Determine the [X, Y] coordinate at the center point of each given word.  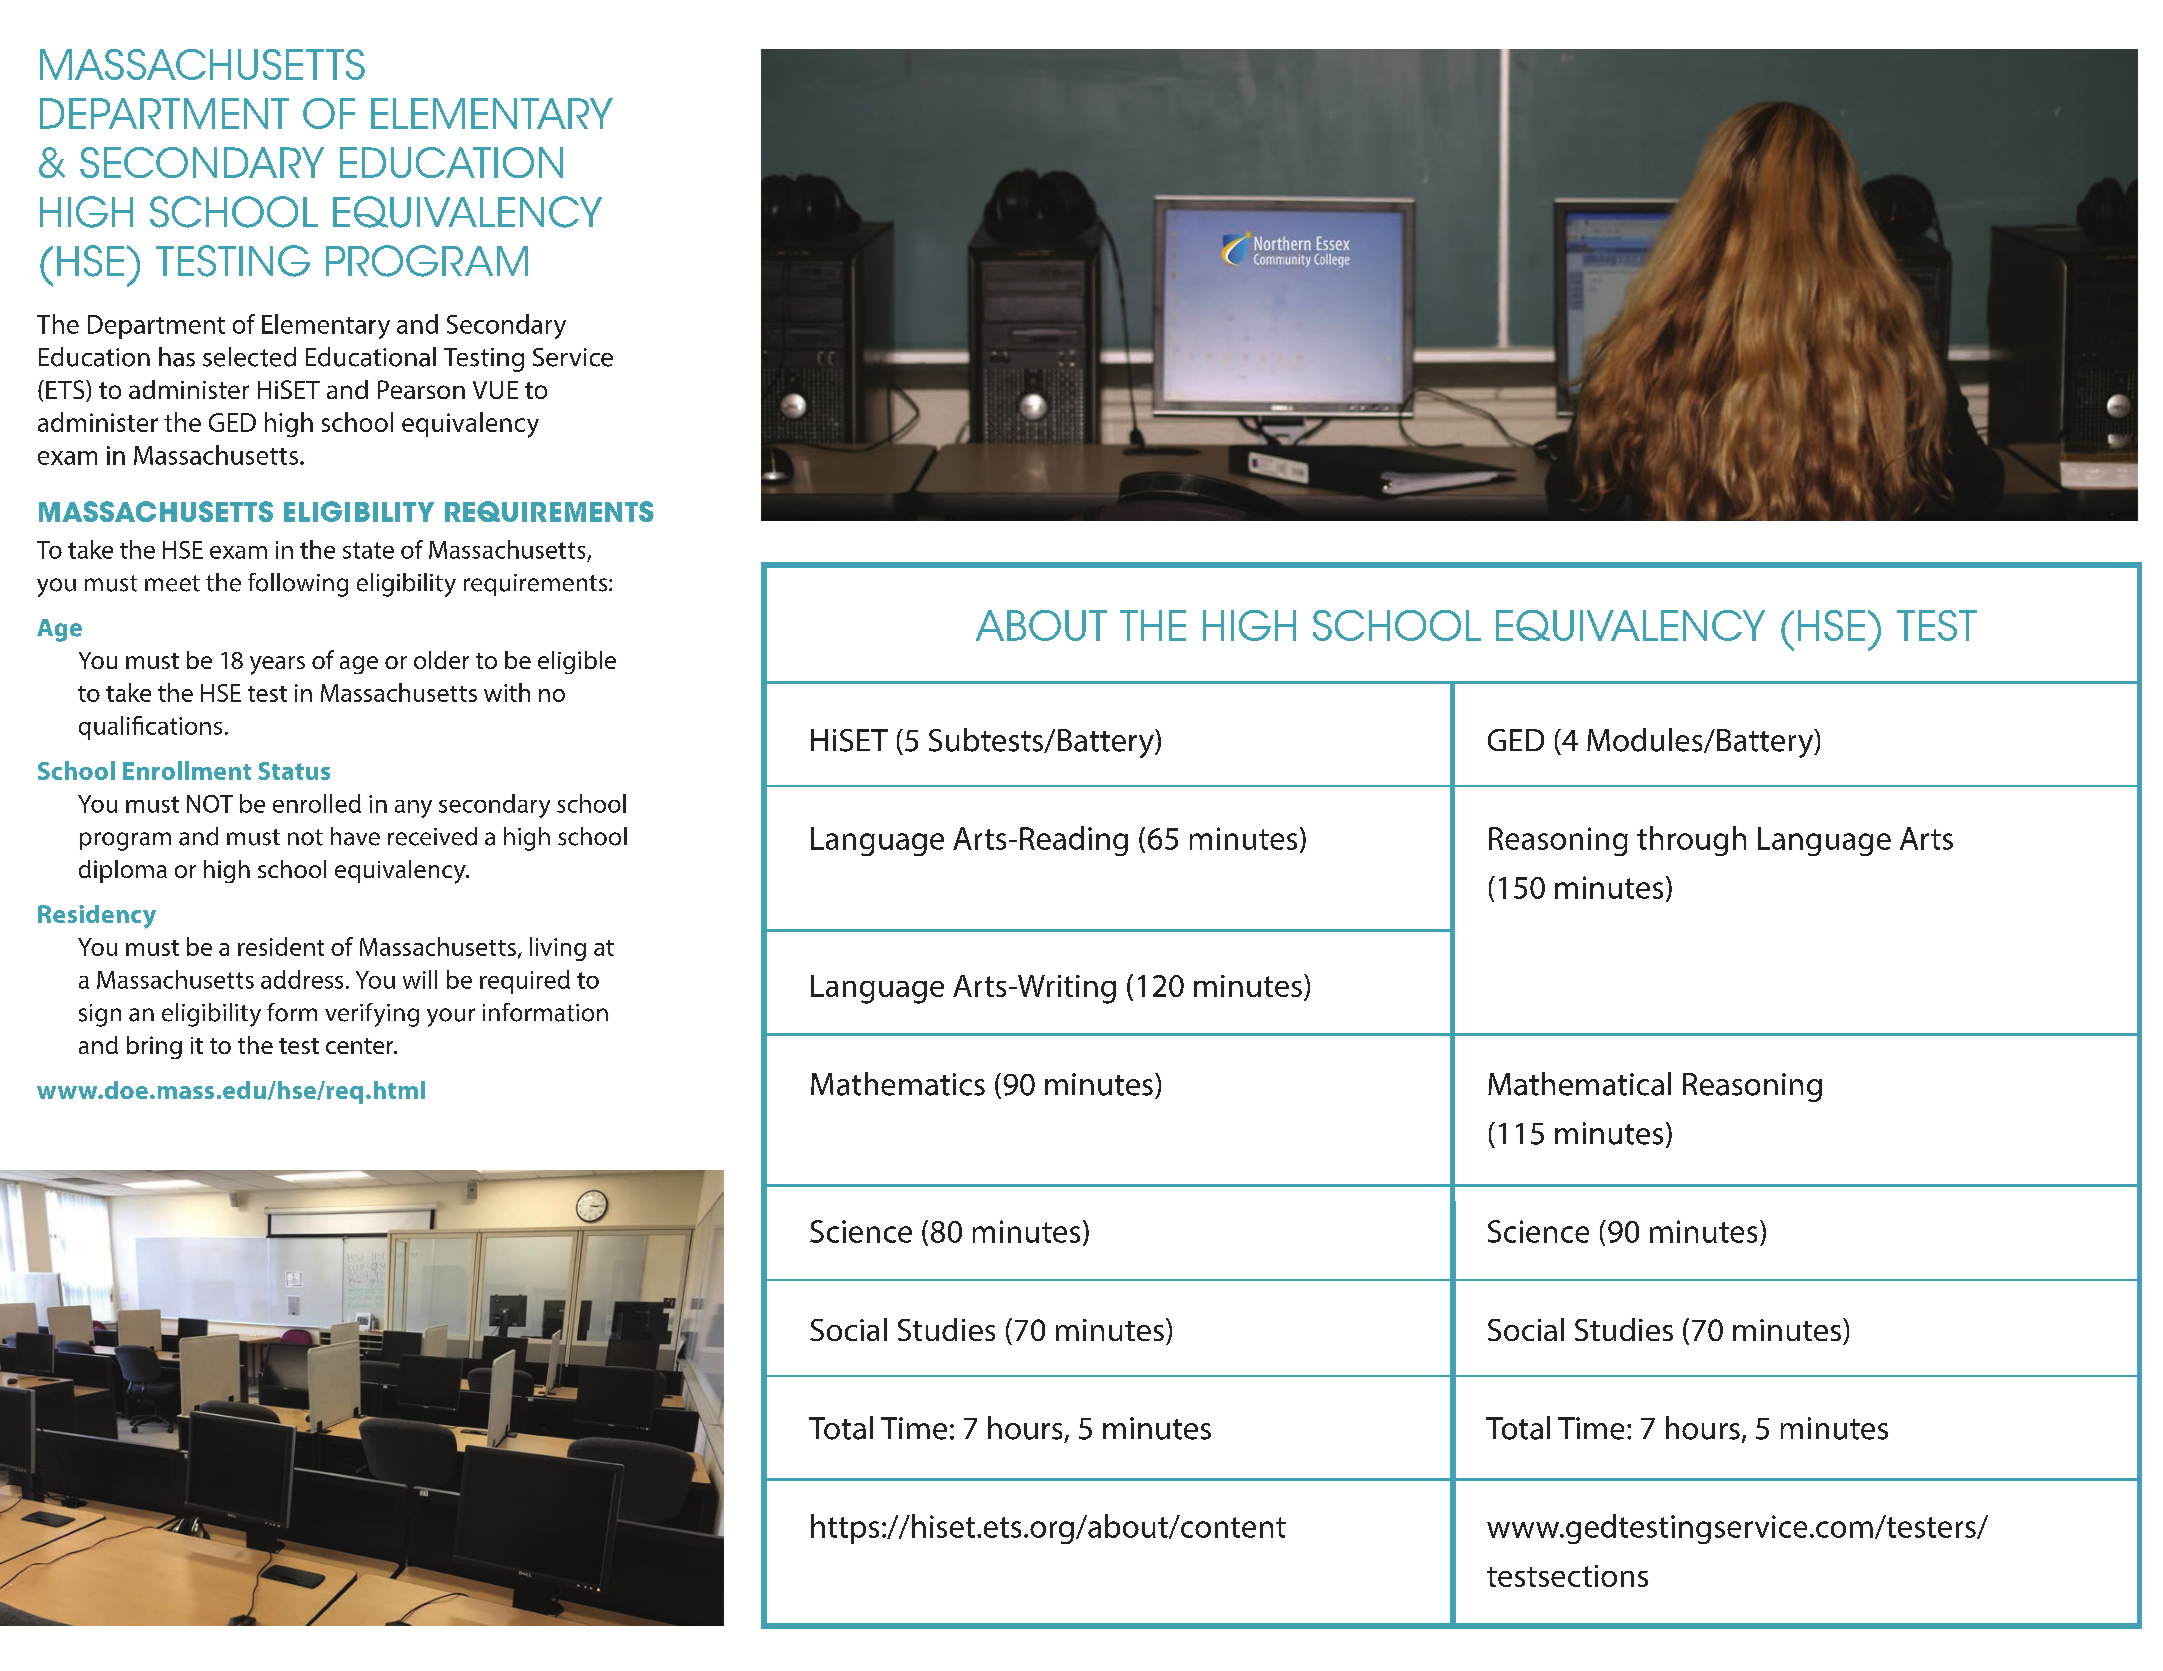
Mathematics [898, 1084]
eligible [577, 662]
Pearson [421, 389]
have [355, 836]
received [432, 836]
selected [249, 357]
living [558, 949]
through [1691, 841]
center [361, 1046]
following [298, 585]
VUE [495, 390]
